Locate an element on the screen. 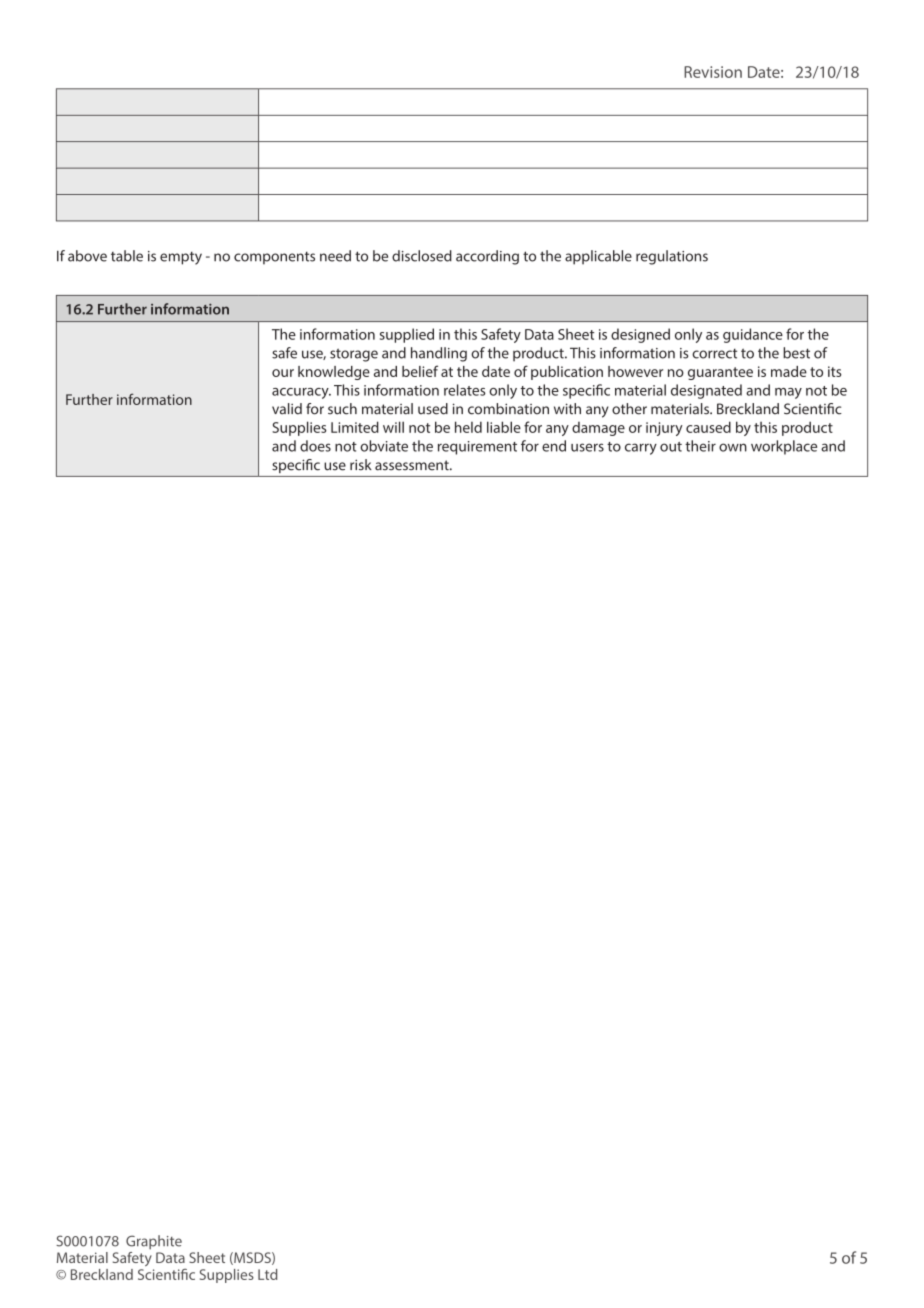  valid is located at coordinates (287, 409).
